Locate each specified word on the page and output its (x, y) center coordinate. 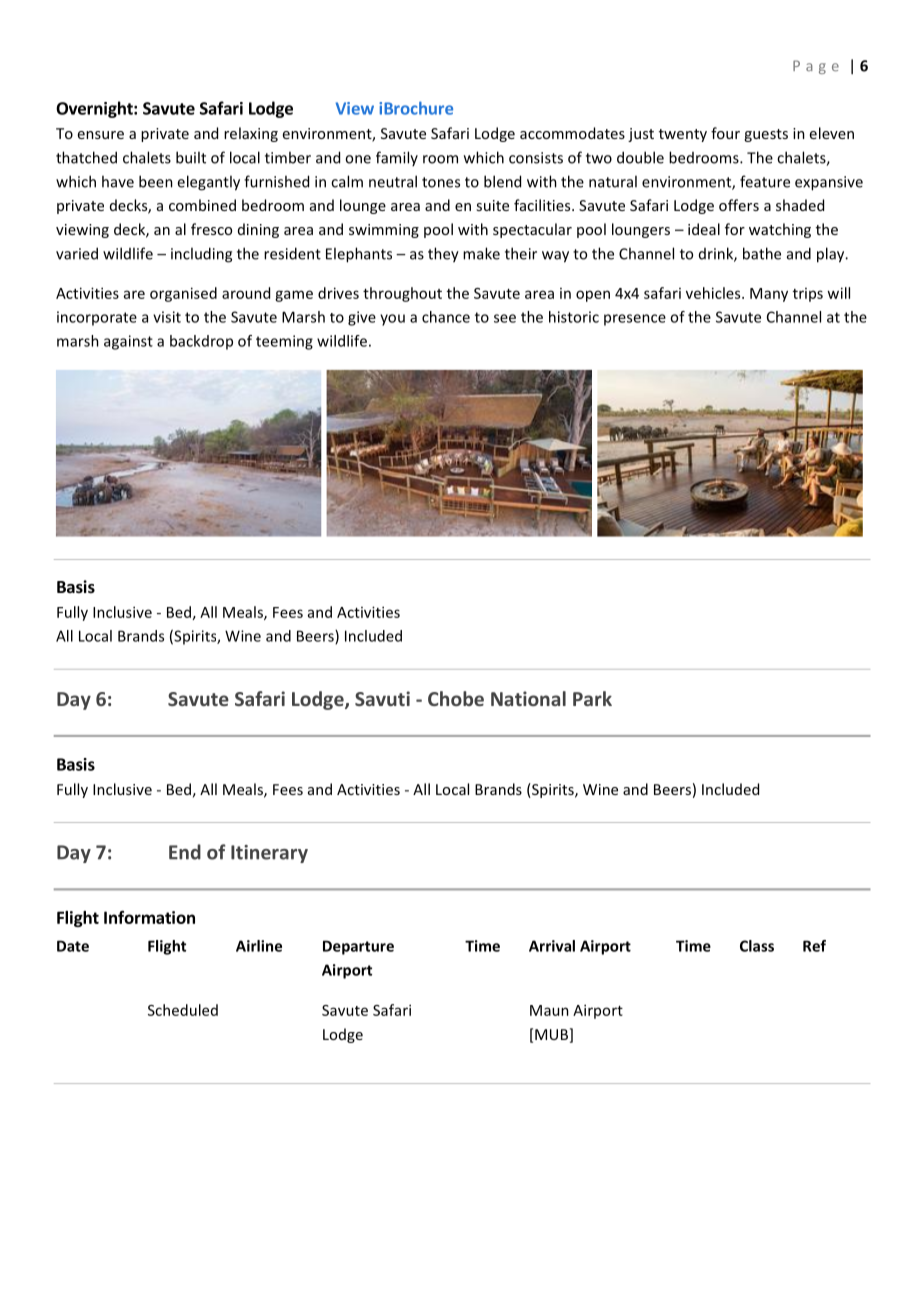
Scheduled (183, 1010)
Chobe (456, 698)
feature (765, 181)
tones (441, 182)
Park (592, 698)
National (528, 698)
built (191, 157)
